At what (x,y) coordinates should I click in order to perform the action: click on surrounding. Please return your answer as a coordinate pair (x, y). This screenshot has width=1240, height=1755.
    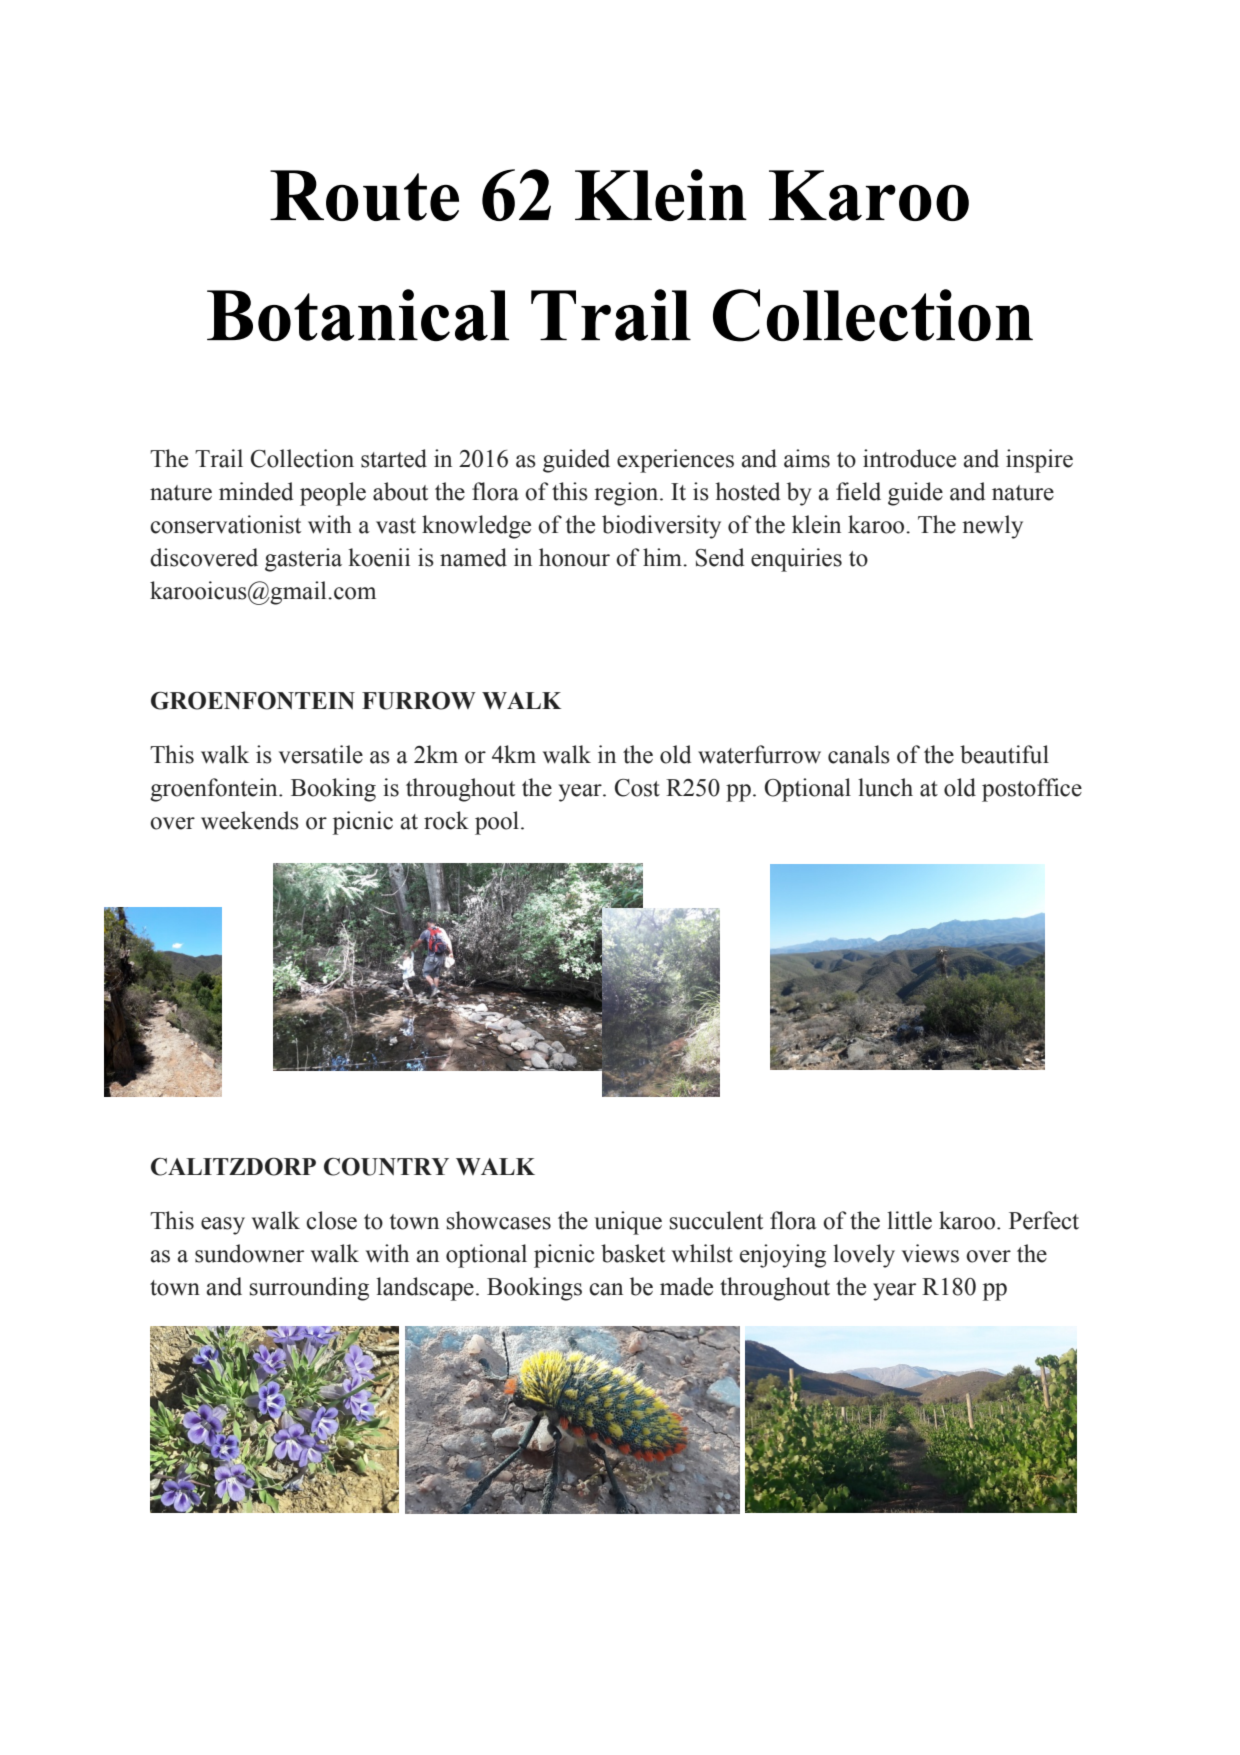
    Looking at the image, I should click on (309, 1289).
